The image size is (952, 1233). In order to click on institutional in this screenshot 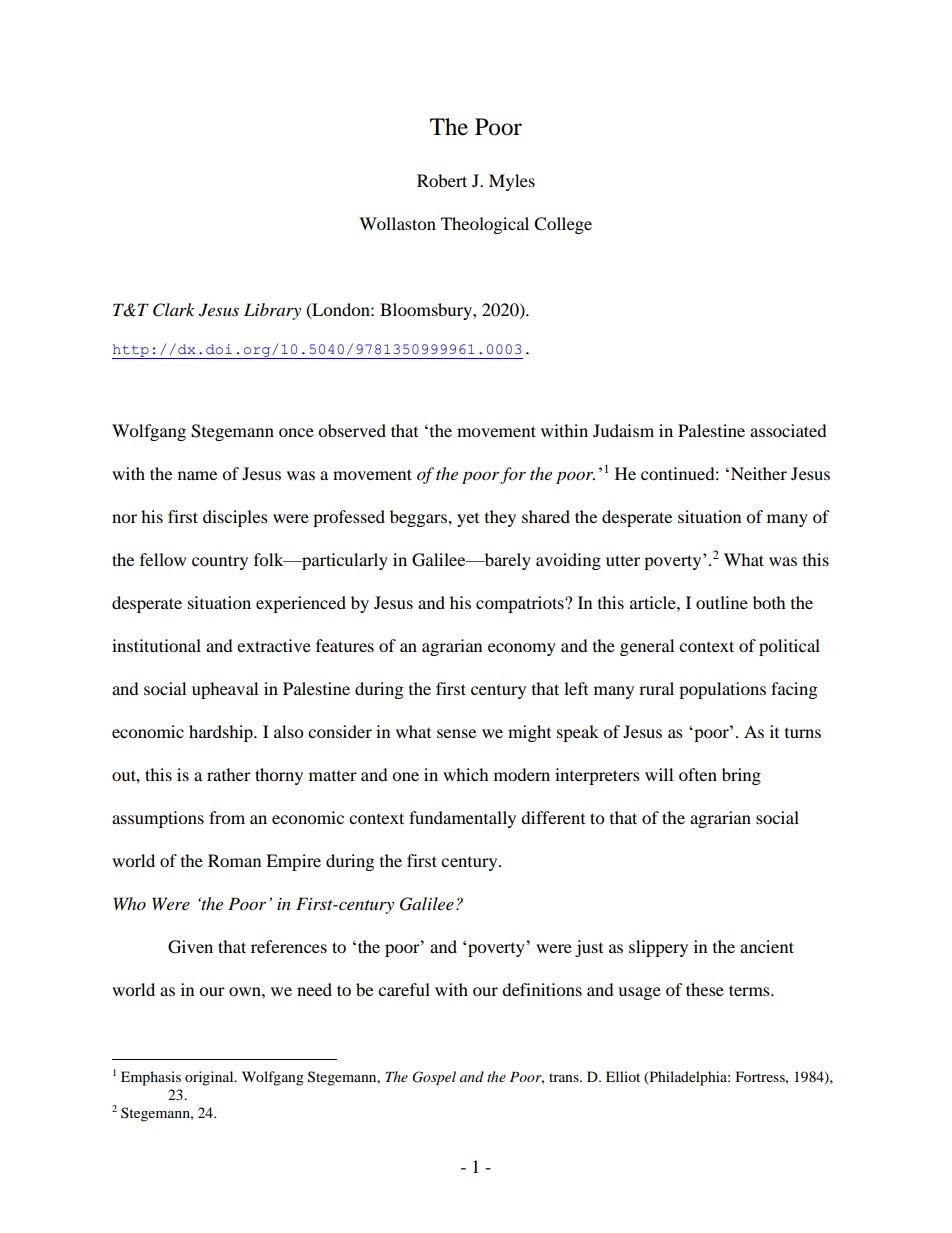, I will do `click(156, 645)`.
